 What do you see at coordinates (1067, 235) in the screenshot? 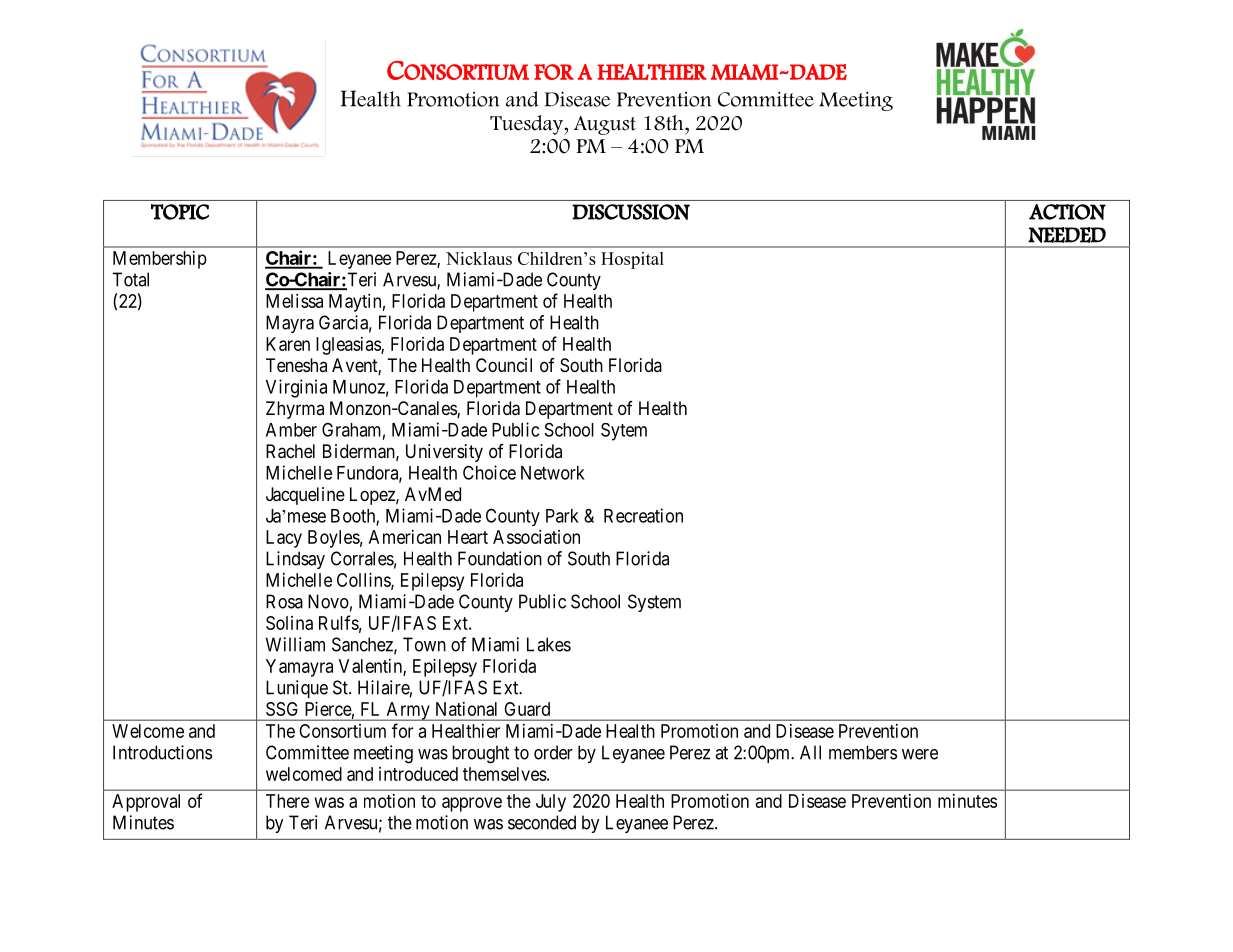
I see `NEEDED` at bounding box center [1067, 235].
